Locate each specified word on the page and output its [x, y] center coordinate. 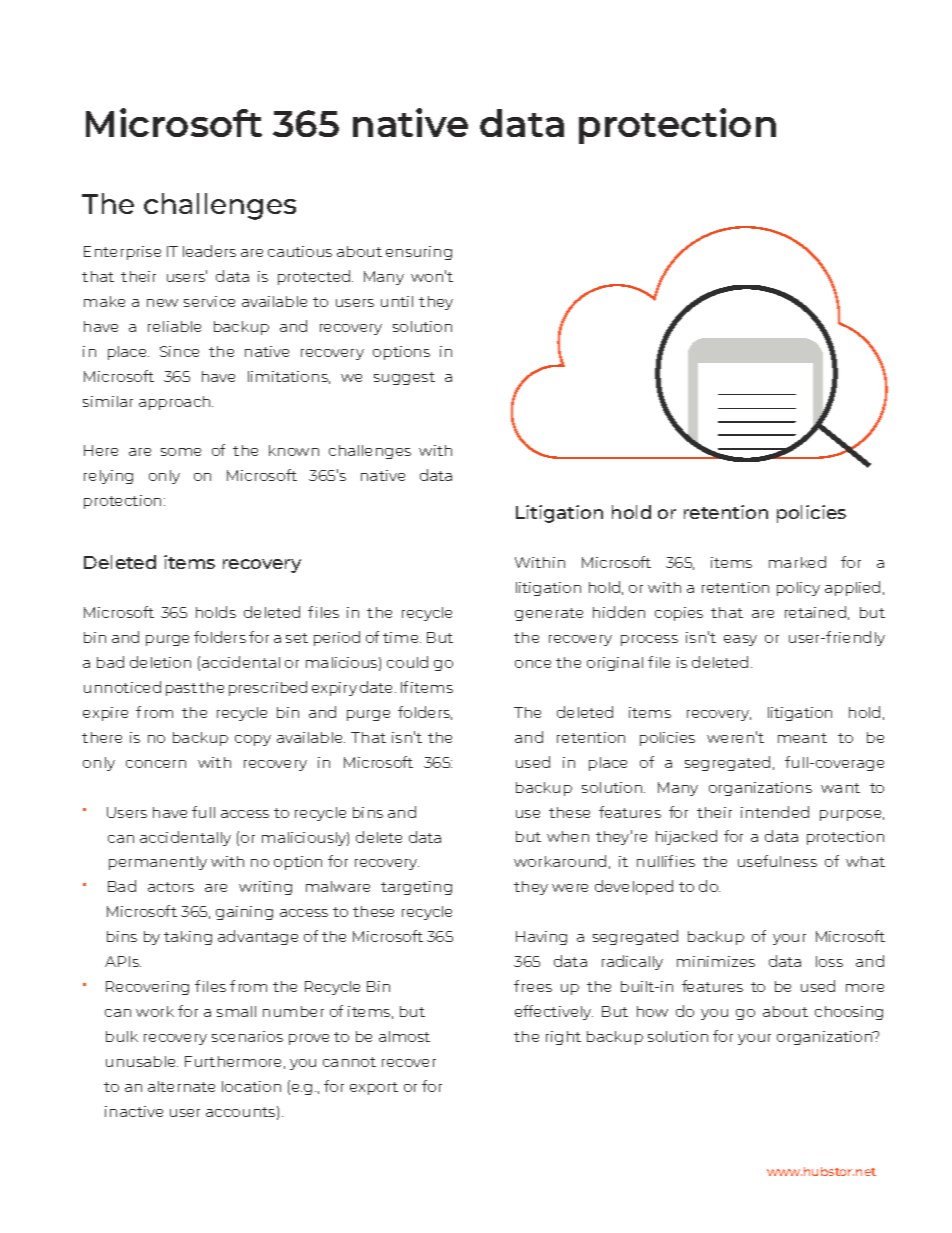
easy [740, 640]
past [181, 689]
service [209, 301]
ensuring [419, 253]
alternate [181, 1086]
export [374, 1088]
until [397, 301]
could [407, 662]
